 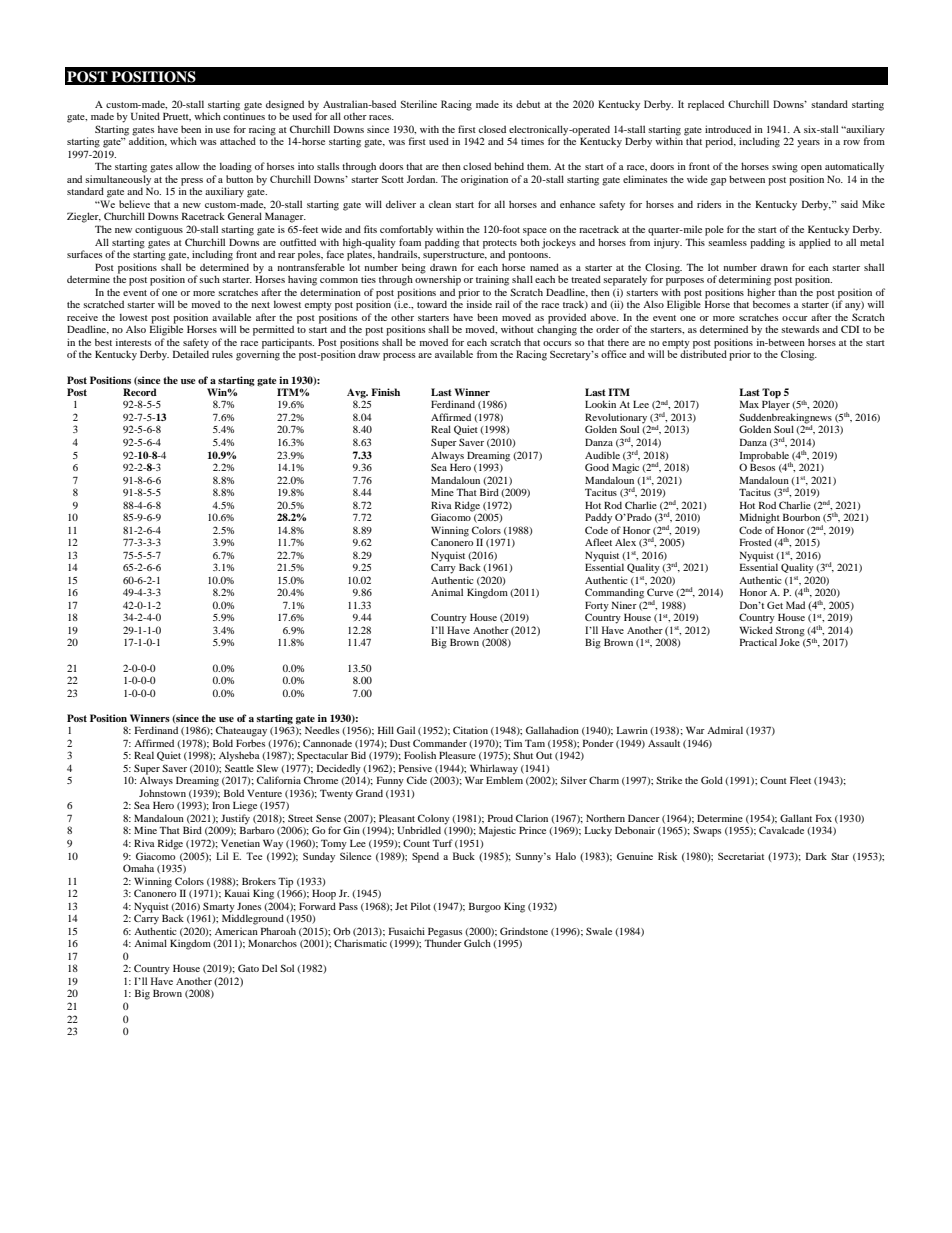 What do you see at coordinates (756, 542) in the screenshot?
I see `Frosted` at bounding box center [756, 542].
